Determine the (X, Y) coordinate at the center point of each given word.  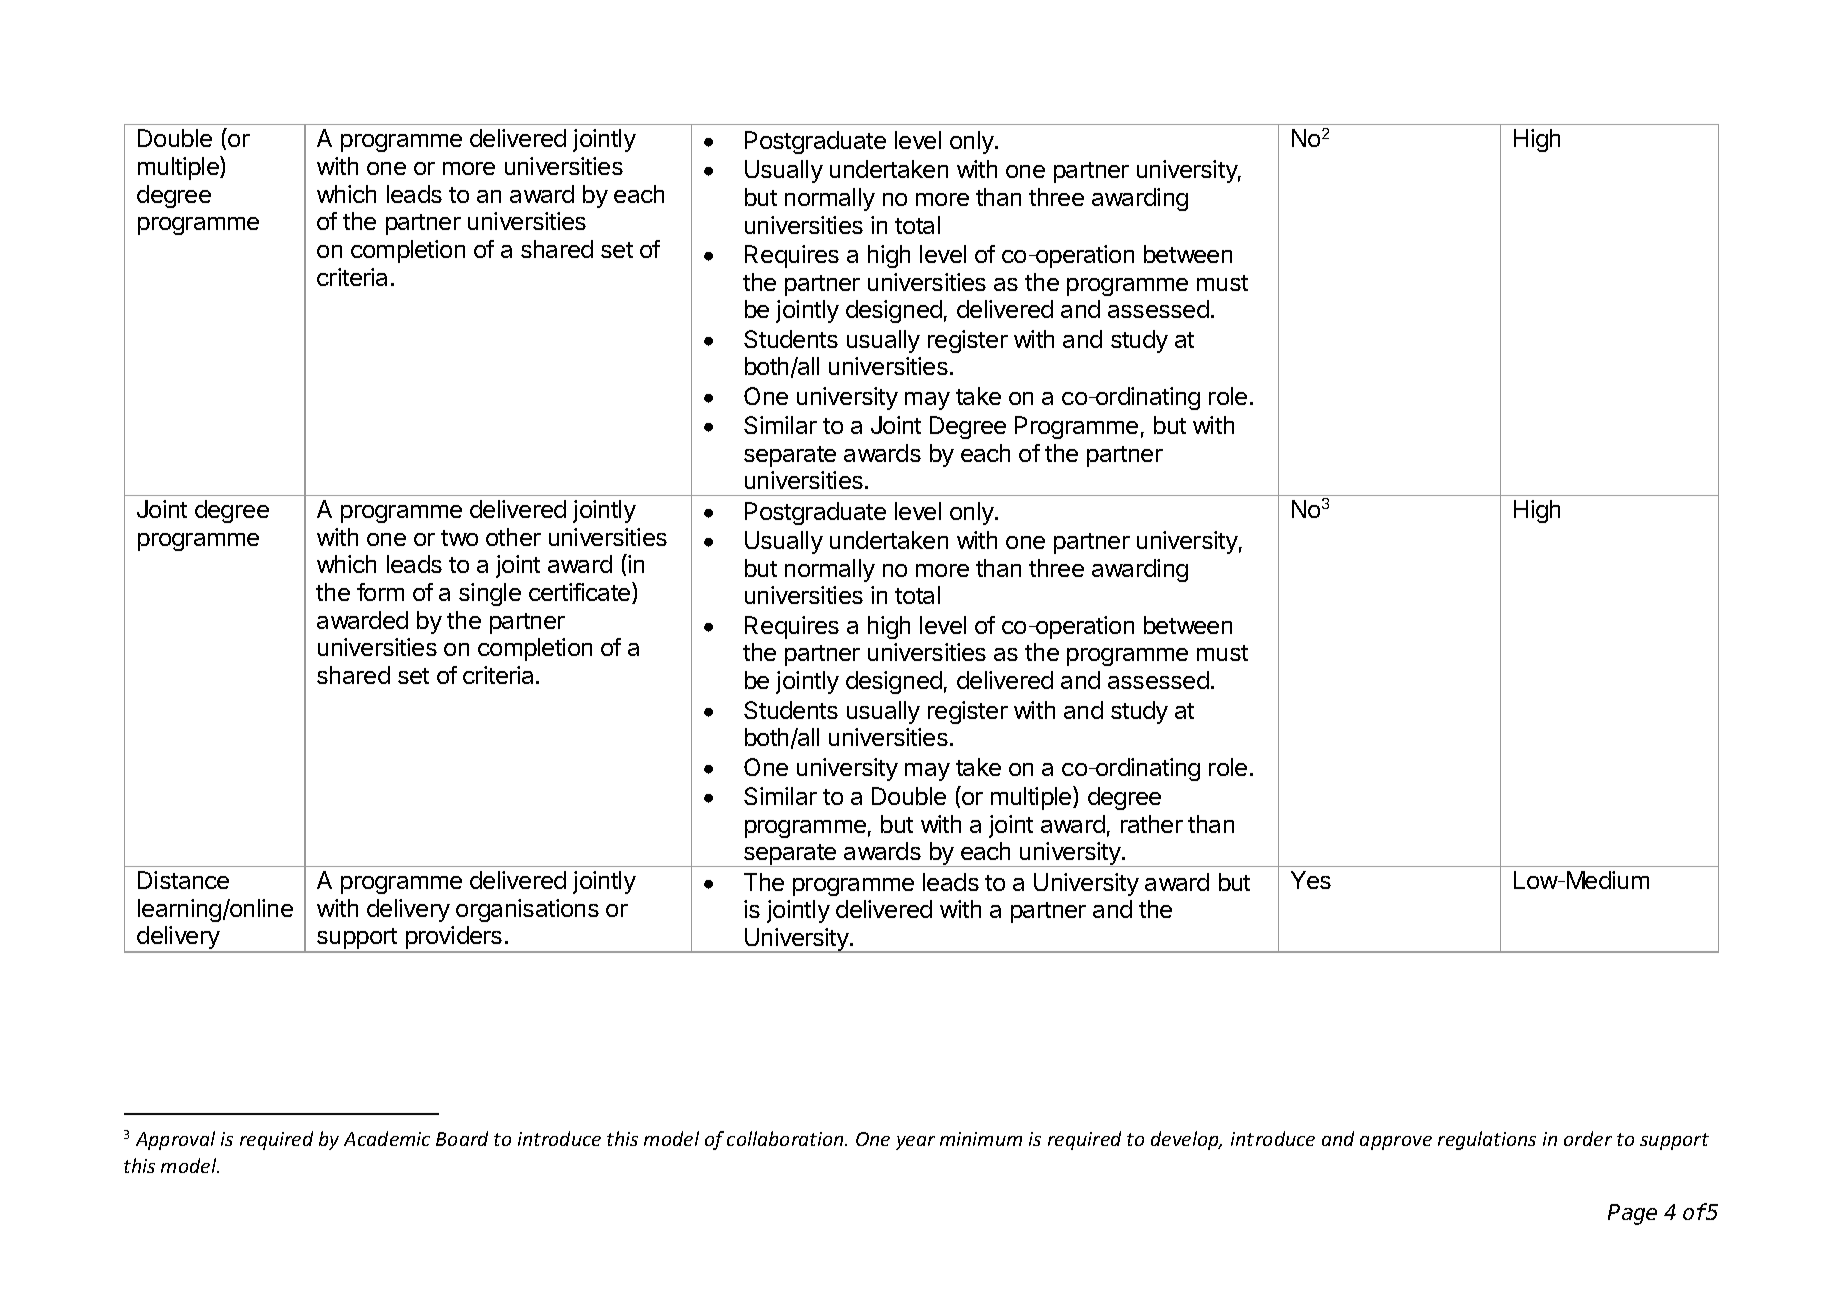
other (513, 537)
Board (462, 1138)
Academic (387, 1138)
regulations (1487, 1140)
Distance (183, 880)
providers (454, 939)
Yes (1311, 880)
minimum (981, 1139)
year (915, 1143)
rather (1152, 824)
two (459, 538)
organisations (527, 910)
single (490, 594)
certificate (581, 593)
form (380, 592)
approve (1396, 1143)
